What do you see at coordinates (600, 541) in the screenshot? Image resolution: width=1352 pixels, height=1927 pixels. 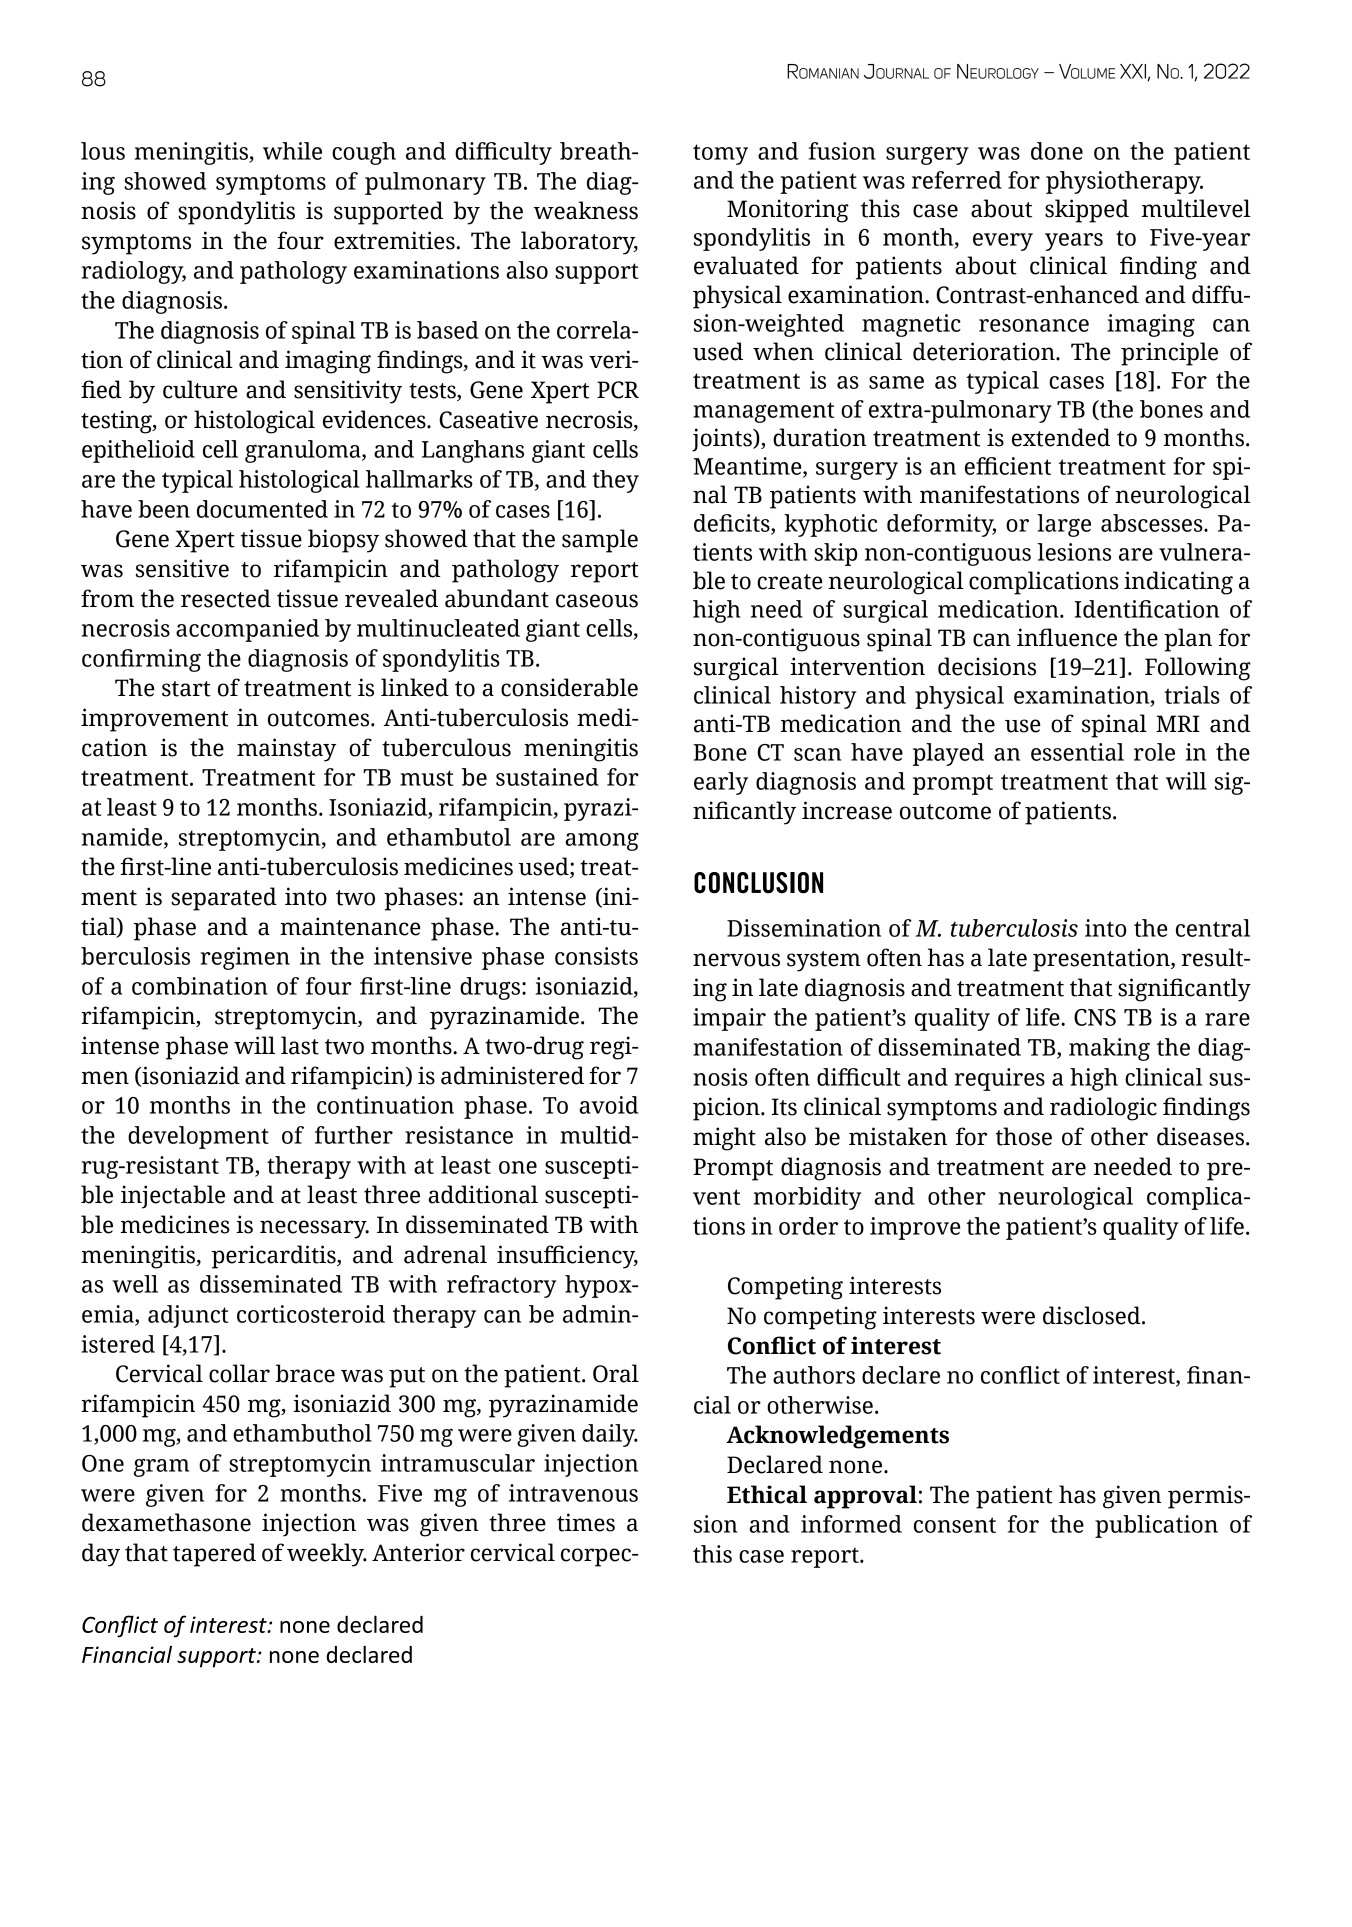 I see `sample` at bounding box center [600, 541].
